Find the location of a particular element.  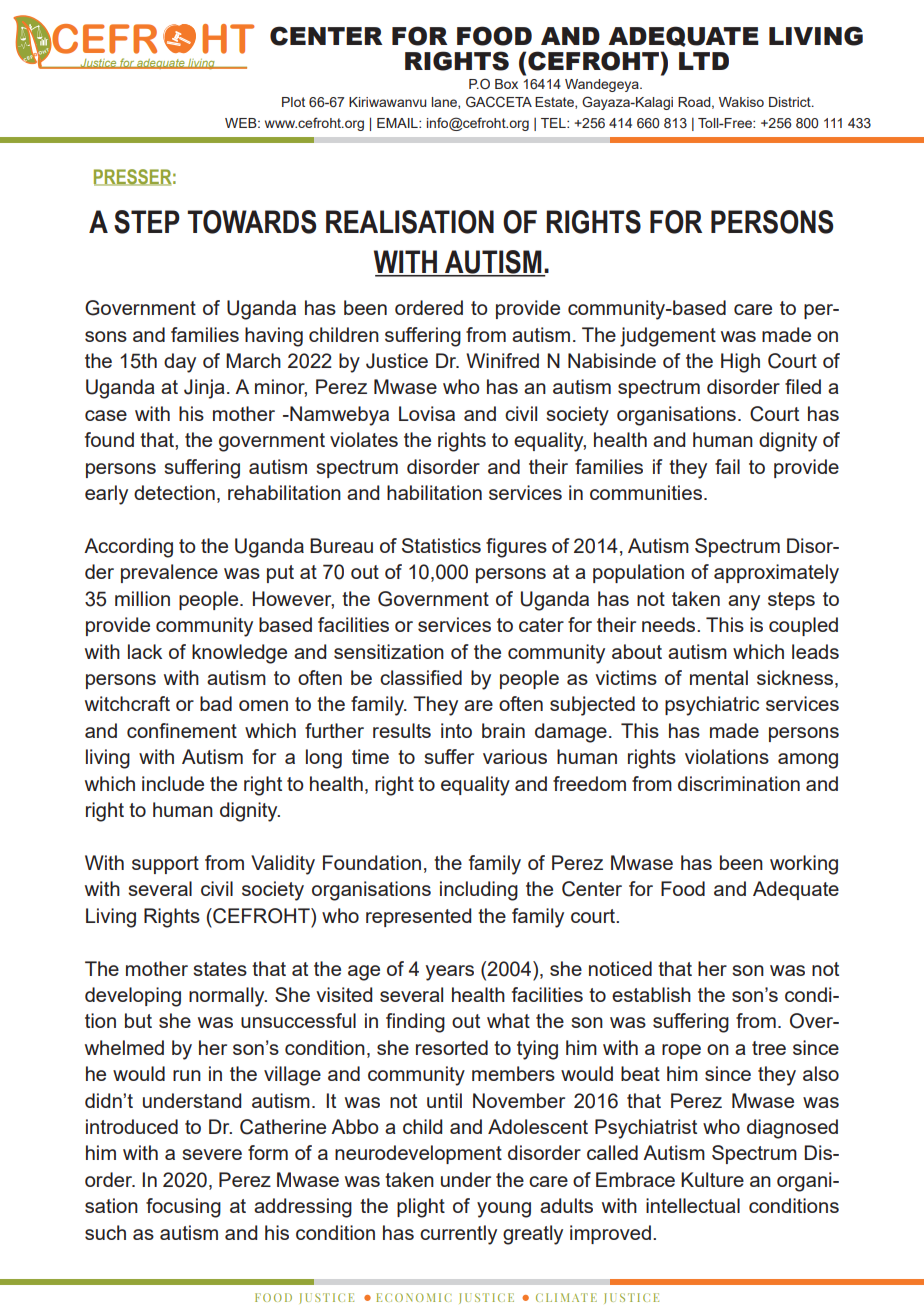

such is located at coordinates (105, 1232).
